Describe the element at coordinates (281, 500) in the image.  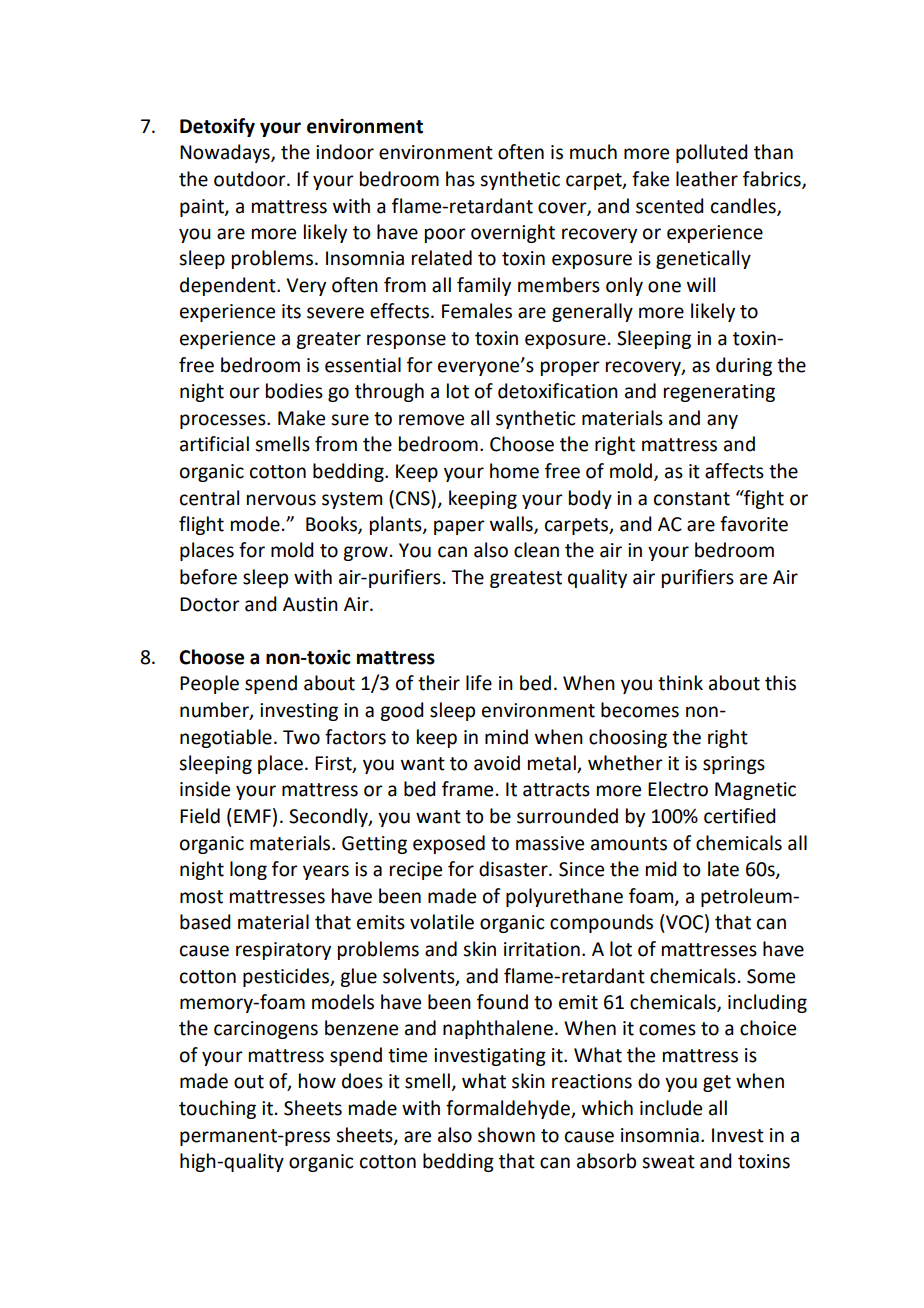
I see `nervous` at that location.
